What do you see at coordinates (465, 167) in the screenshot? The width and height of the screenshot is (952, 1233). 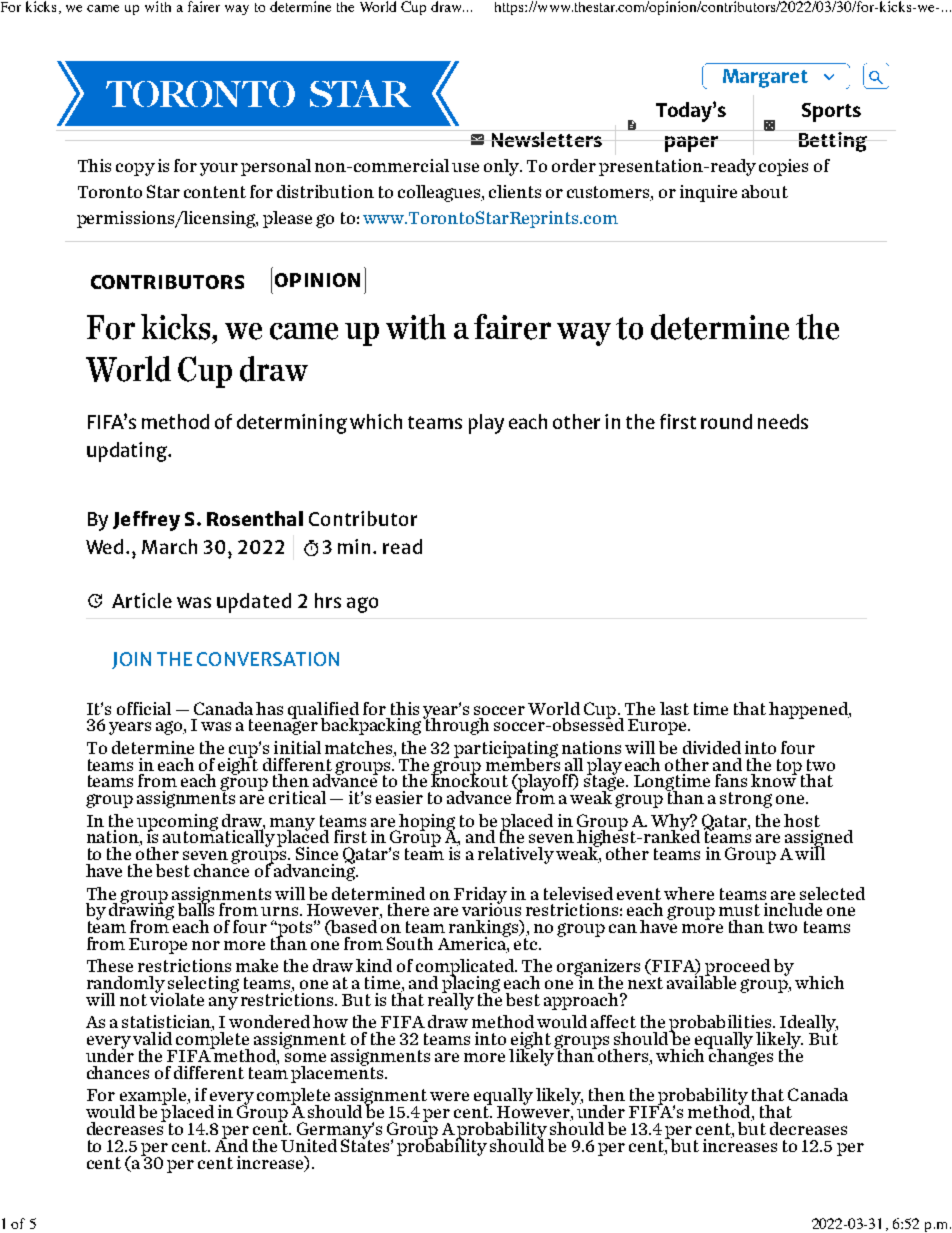 I see `use` at bounding box center [465, 167].
